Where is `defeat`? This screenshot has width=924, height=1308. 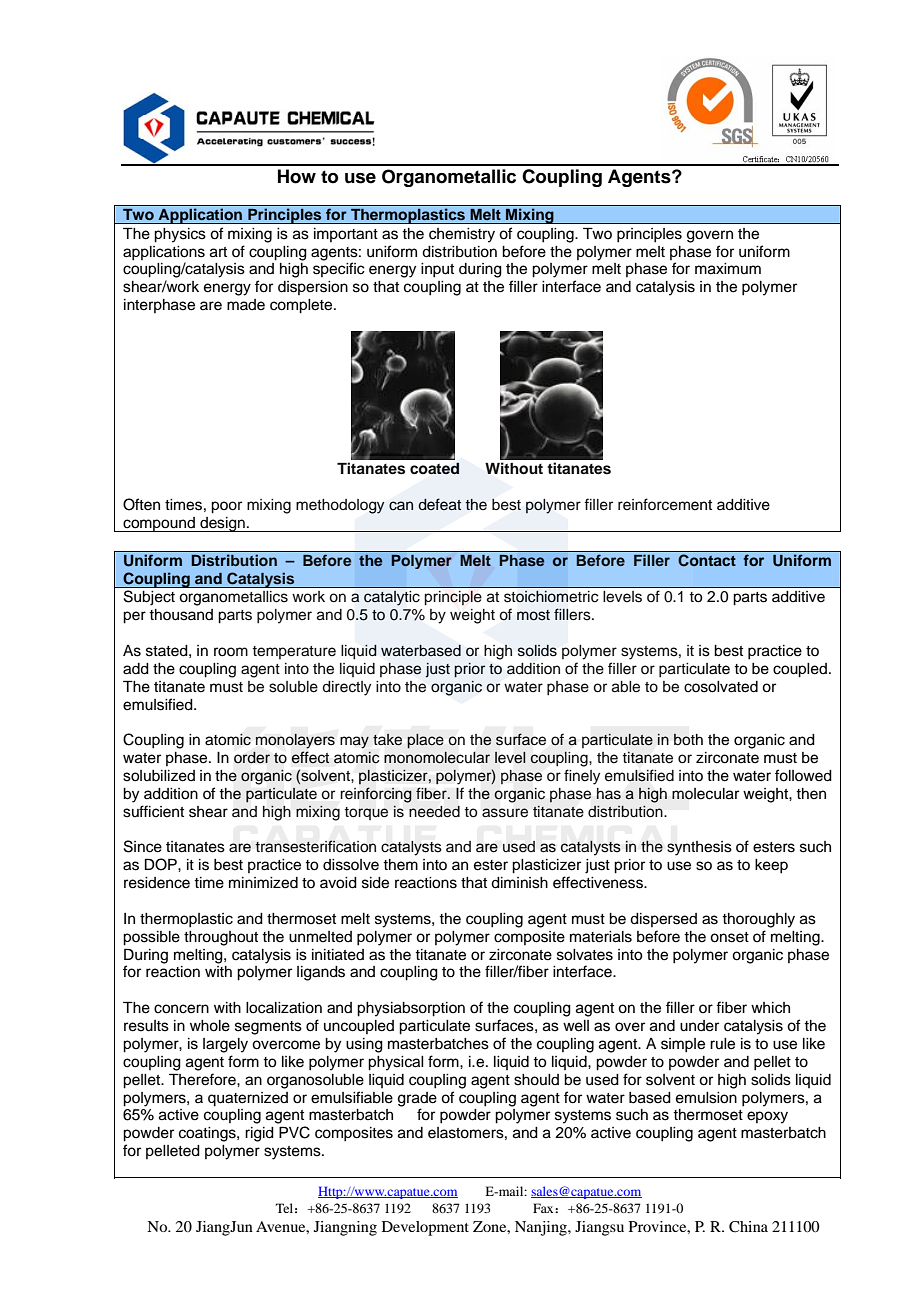 defeat is located at coordinates (439, 504).
